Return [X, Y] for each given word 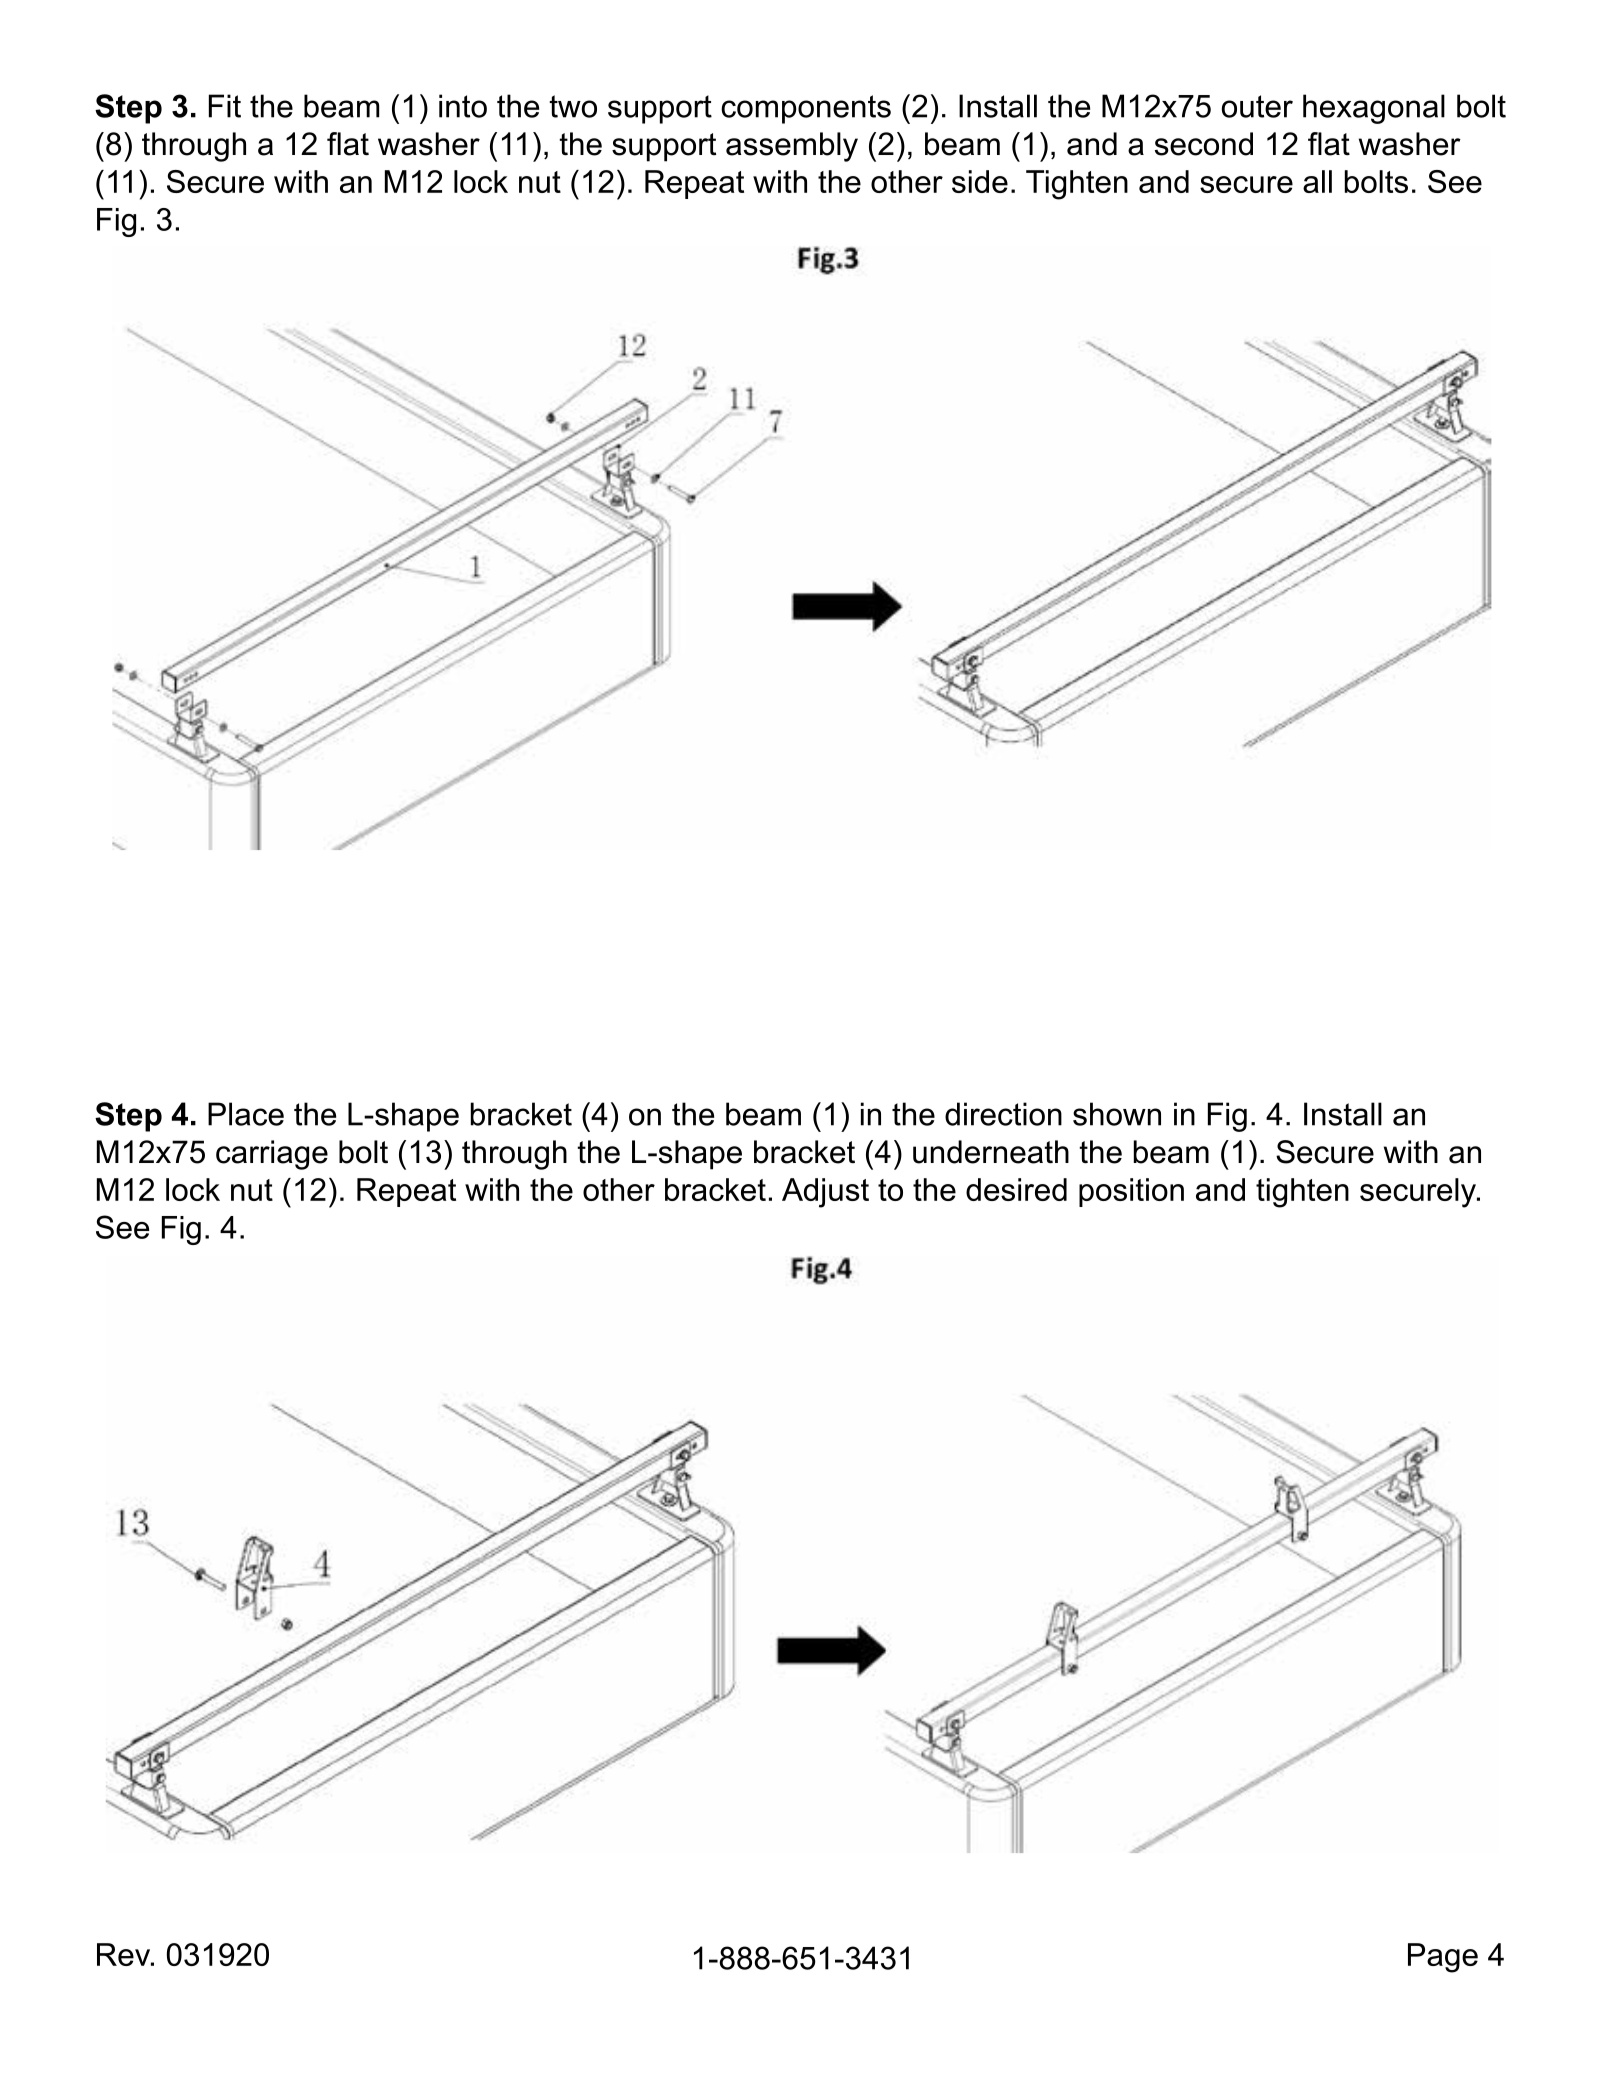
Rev [124, 1954]
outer [1257, 106]
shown [1117, 1114]
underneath [991, 1152]
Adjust [825, 1193]
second [1204, 144]
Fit [225, 106]
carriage [272, 1155]
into [463, 106]
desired [1016, 1189]
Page [1443, 1958]
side [980, 181]
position [1131, 1192]
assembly [792, 147]
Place [246, 1114]
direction [1003, 1114]
